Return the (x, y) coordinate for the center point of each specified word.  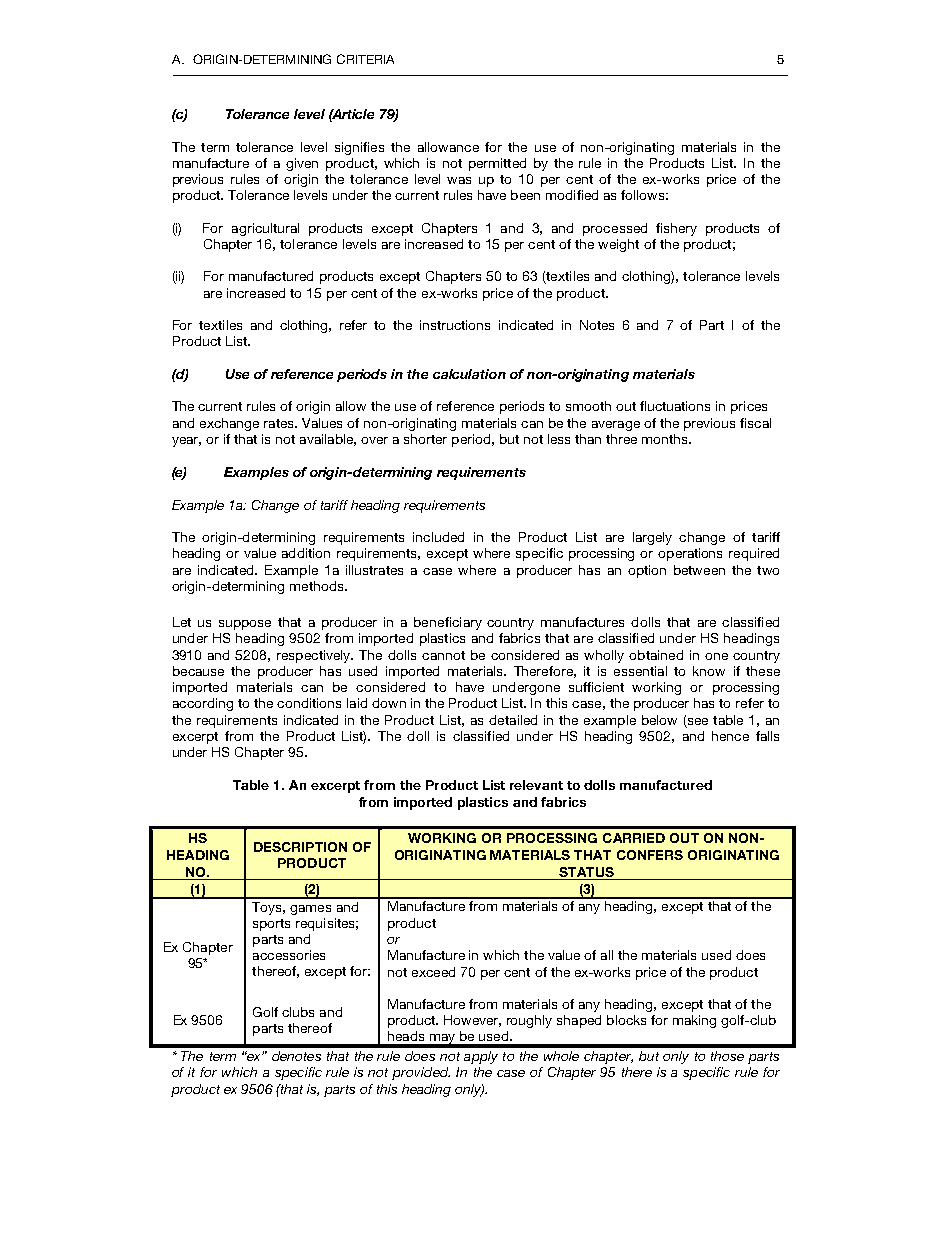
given (302, 164)
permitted (497, 164)
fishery (676, 229)
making (694, 1021)
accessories (289, 955)
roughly (529, 1021)
